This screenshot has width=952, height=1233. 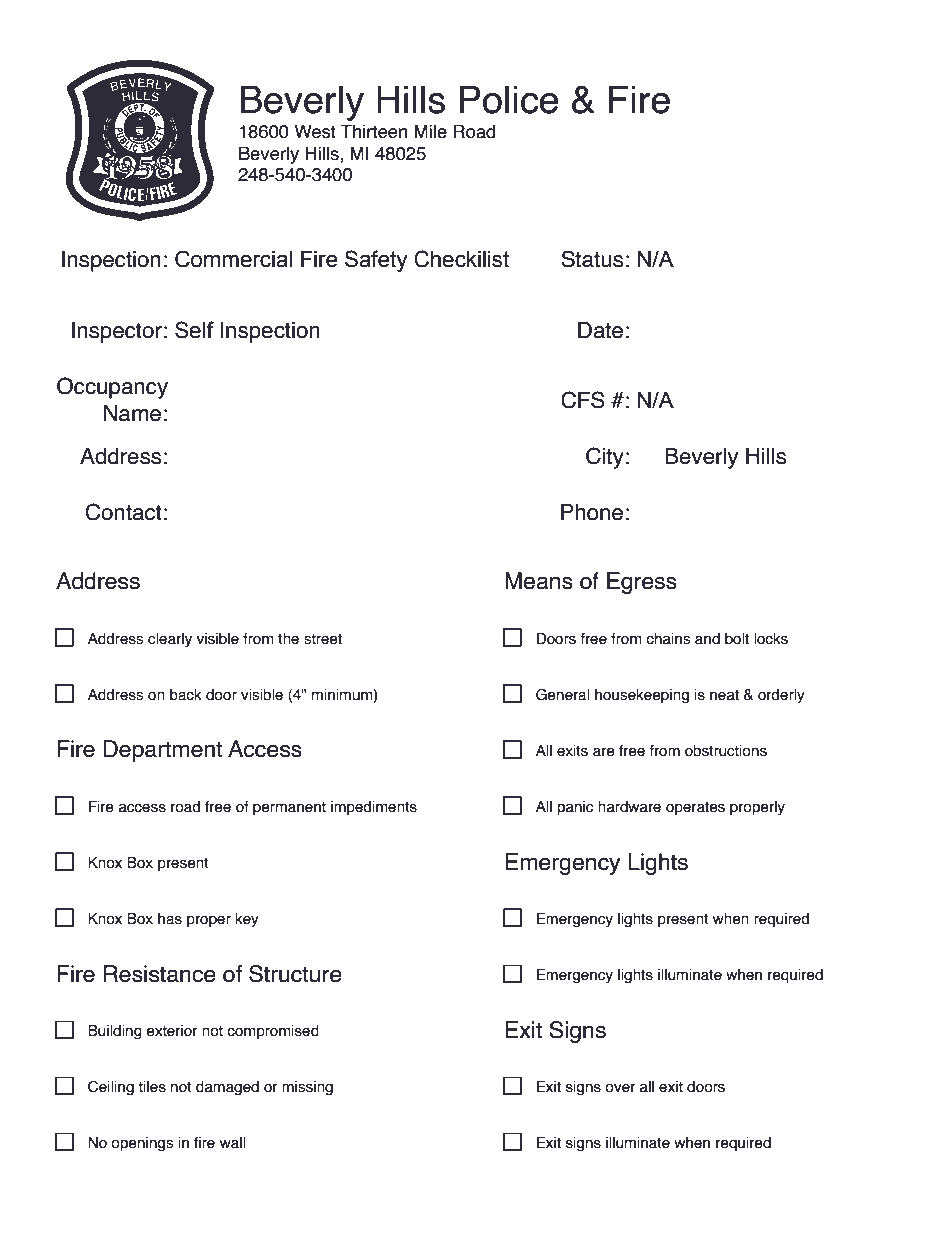 I want to click on Police, so click(x=509, y=99).
